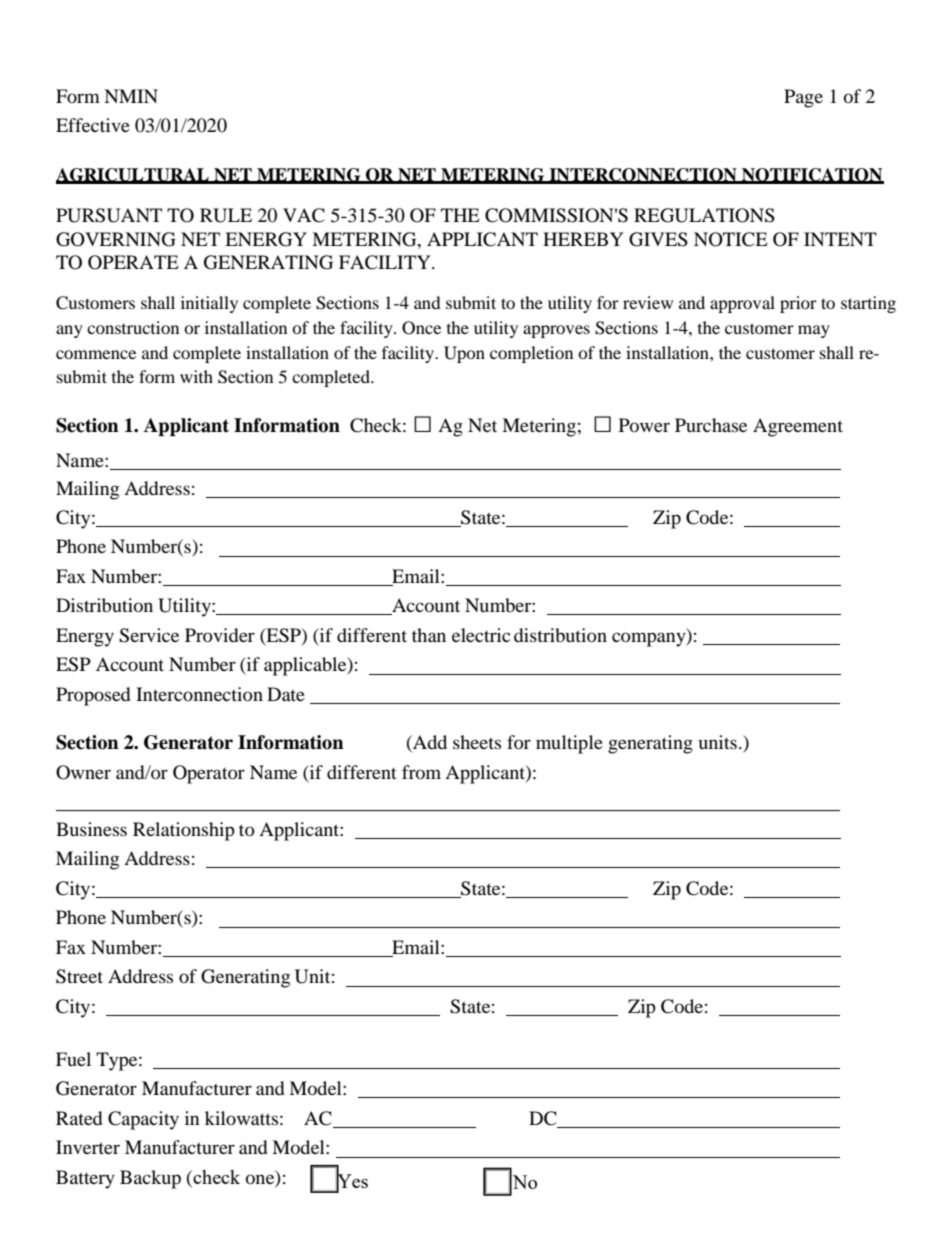 The height and width of the screenshot is (1233, 952). What do you see at coordinates (583, 239) in the screenshot?
I see `HEREBY` at bounding box center [583, 239].
